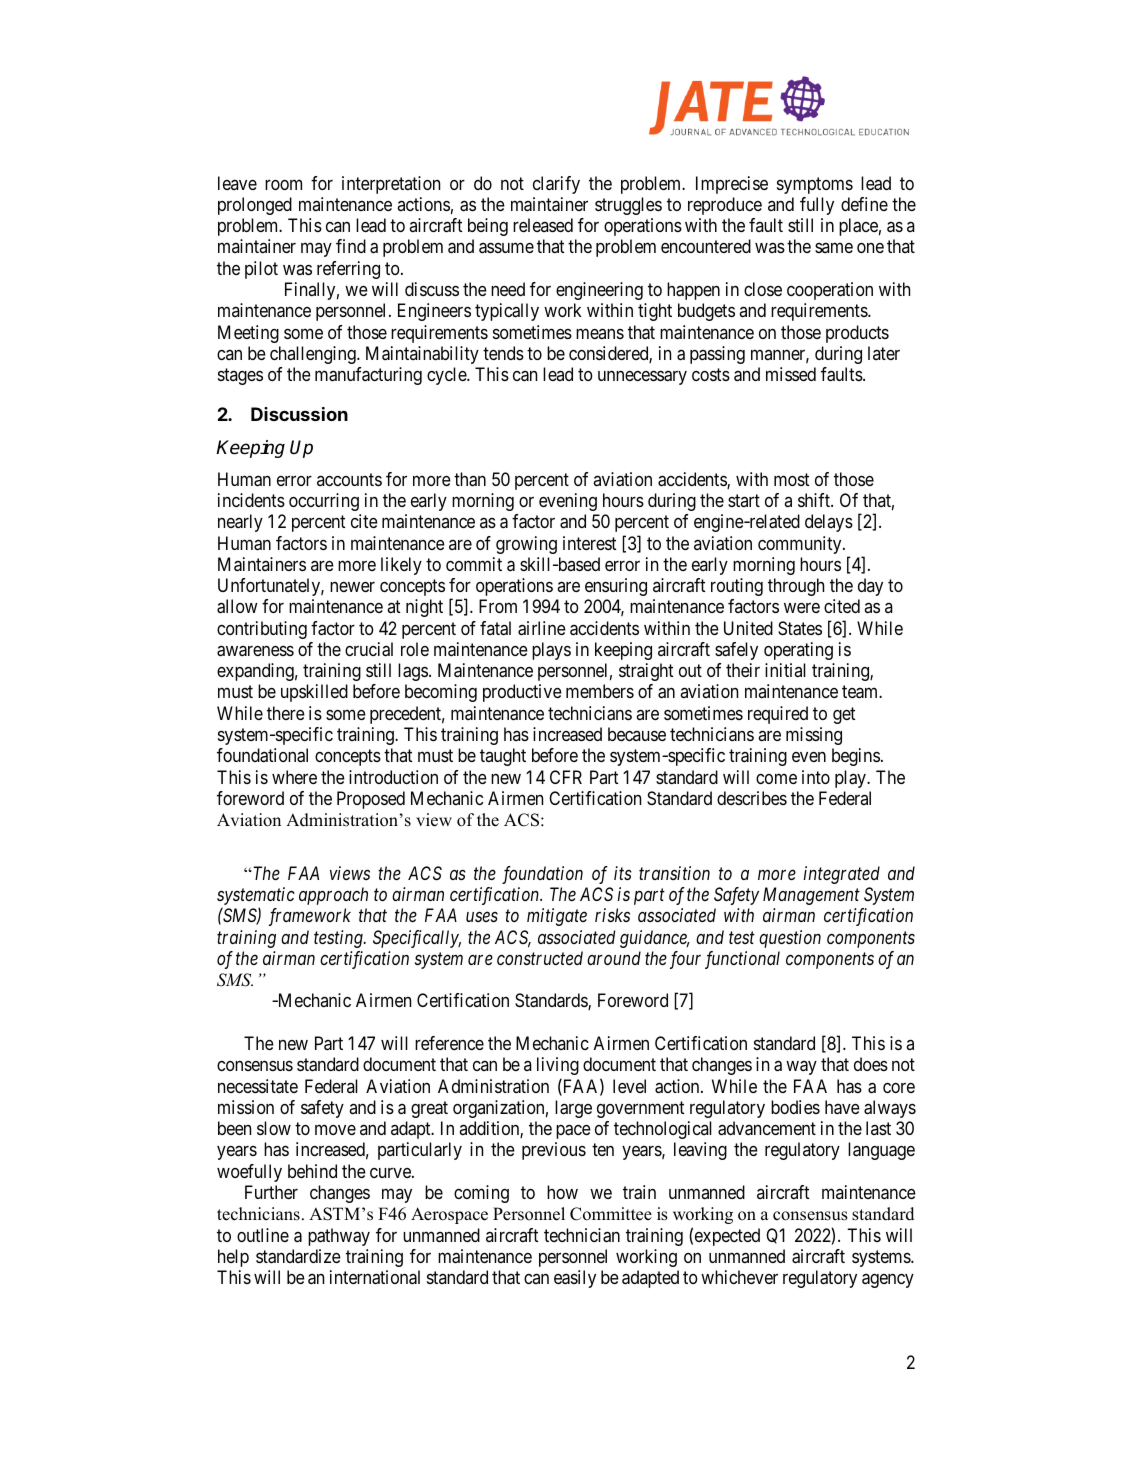 The height and width of the screenshot is (1465, 1132). What do you see at coordinates (262, 630) in the screenshot?
I see `contributing` at bounding box center [262, 630].
